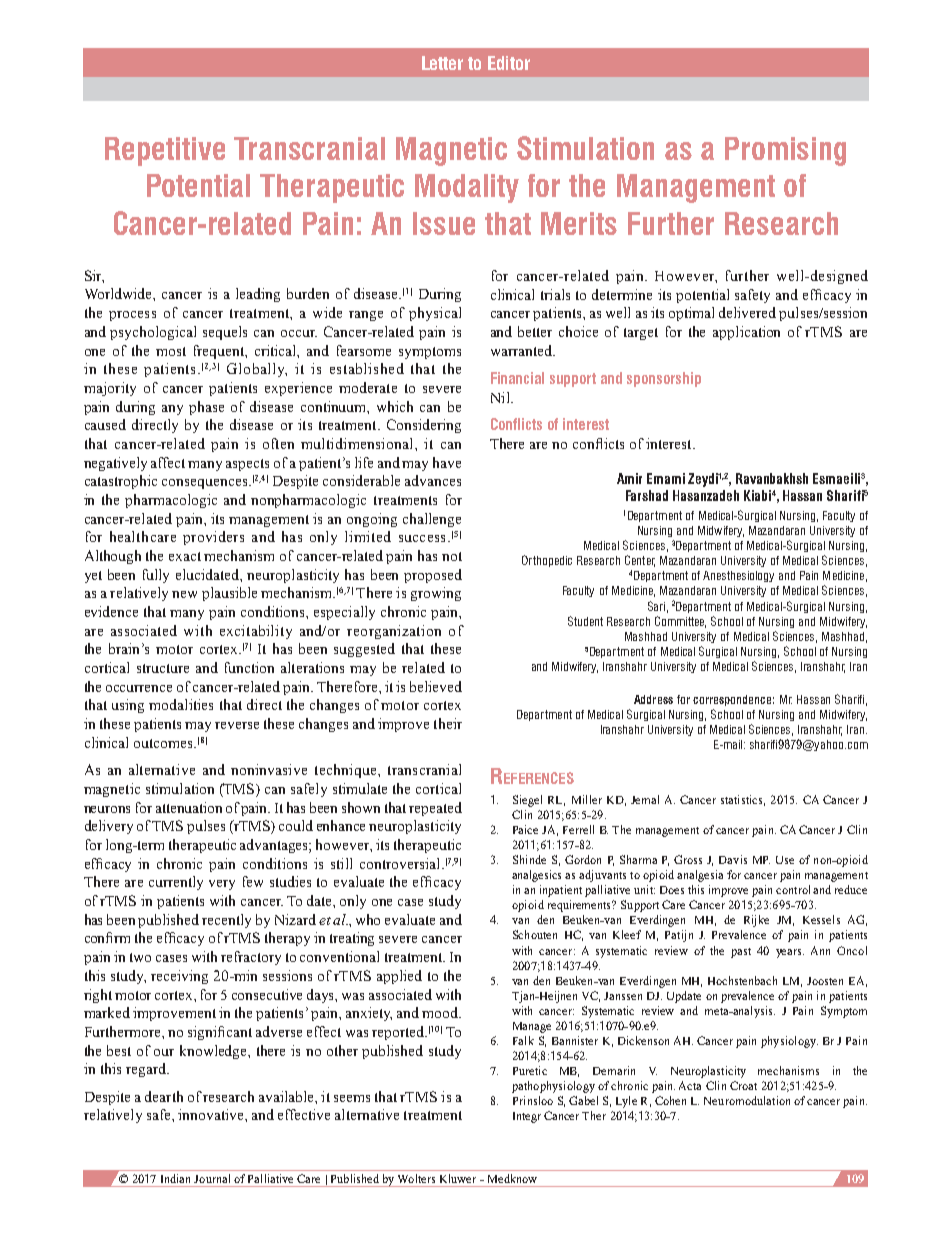 This document has height=1233, width=952. What do you see at coordinates (785, 151) in the document?
I see `Promising` at bounding box center [785, 151].
